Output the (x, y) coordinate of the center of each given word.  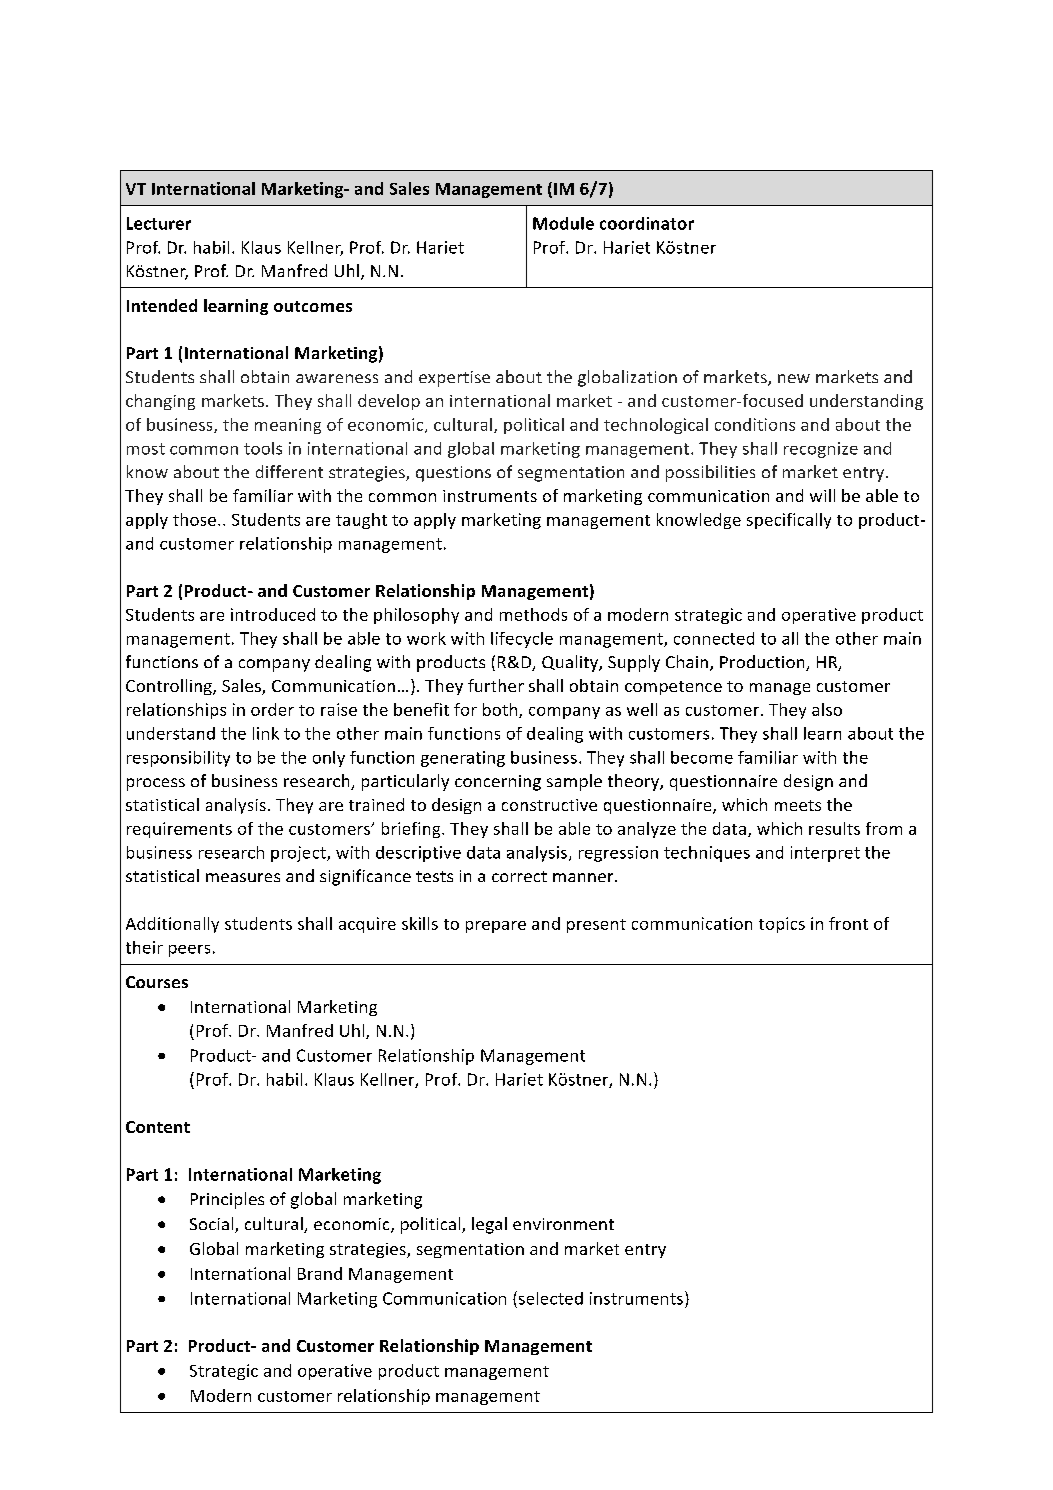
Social (213, 1225)
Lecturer (159, 223)
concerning (498, 783)
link (266, 733)
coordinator (647, 223)
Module (563, 223)
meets (798, 805)
